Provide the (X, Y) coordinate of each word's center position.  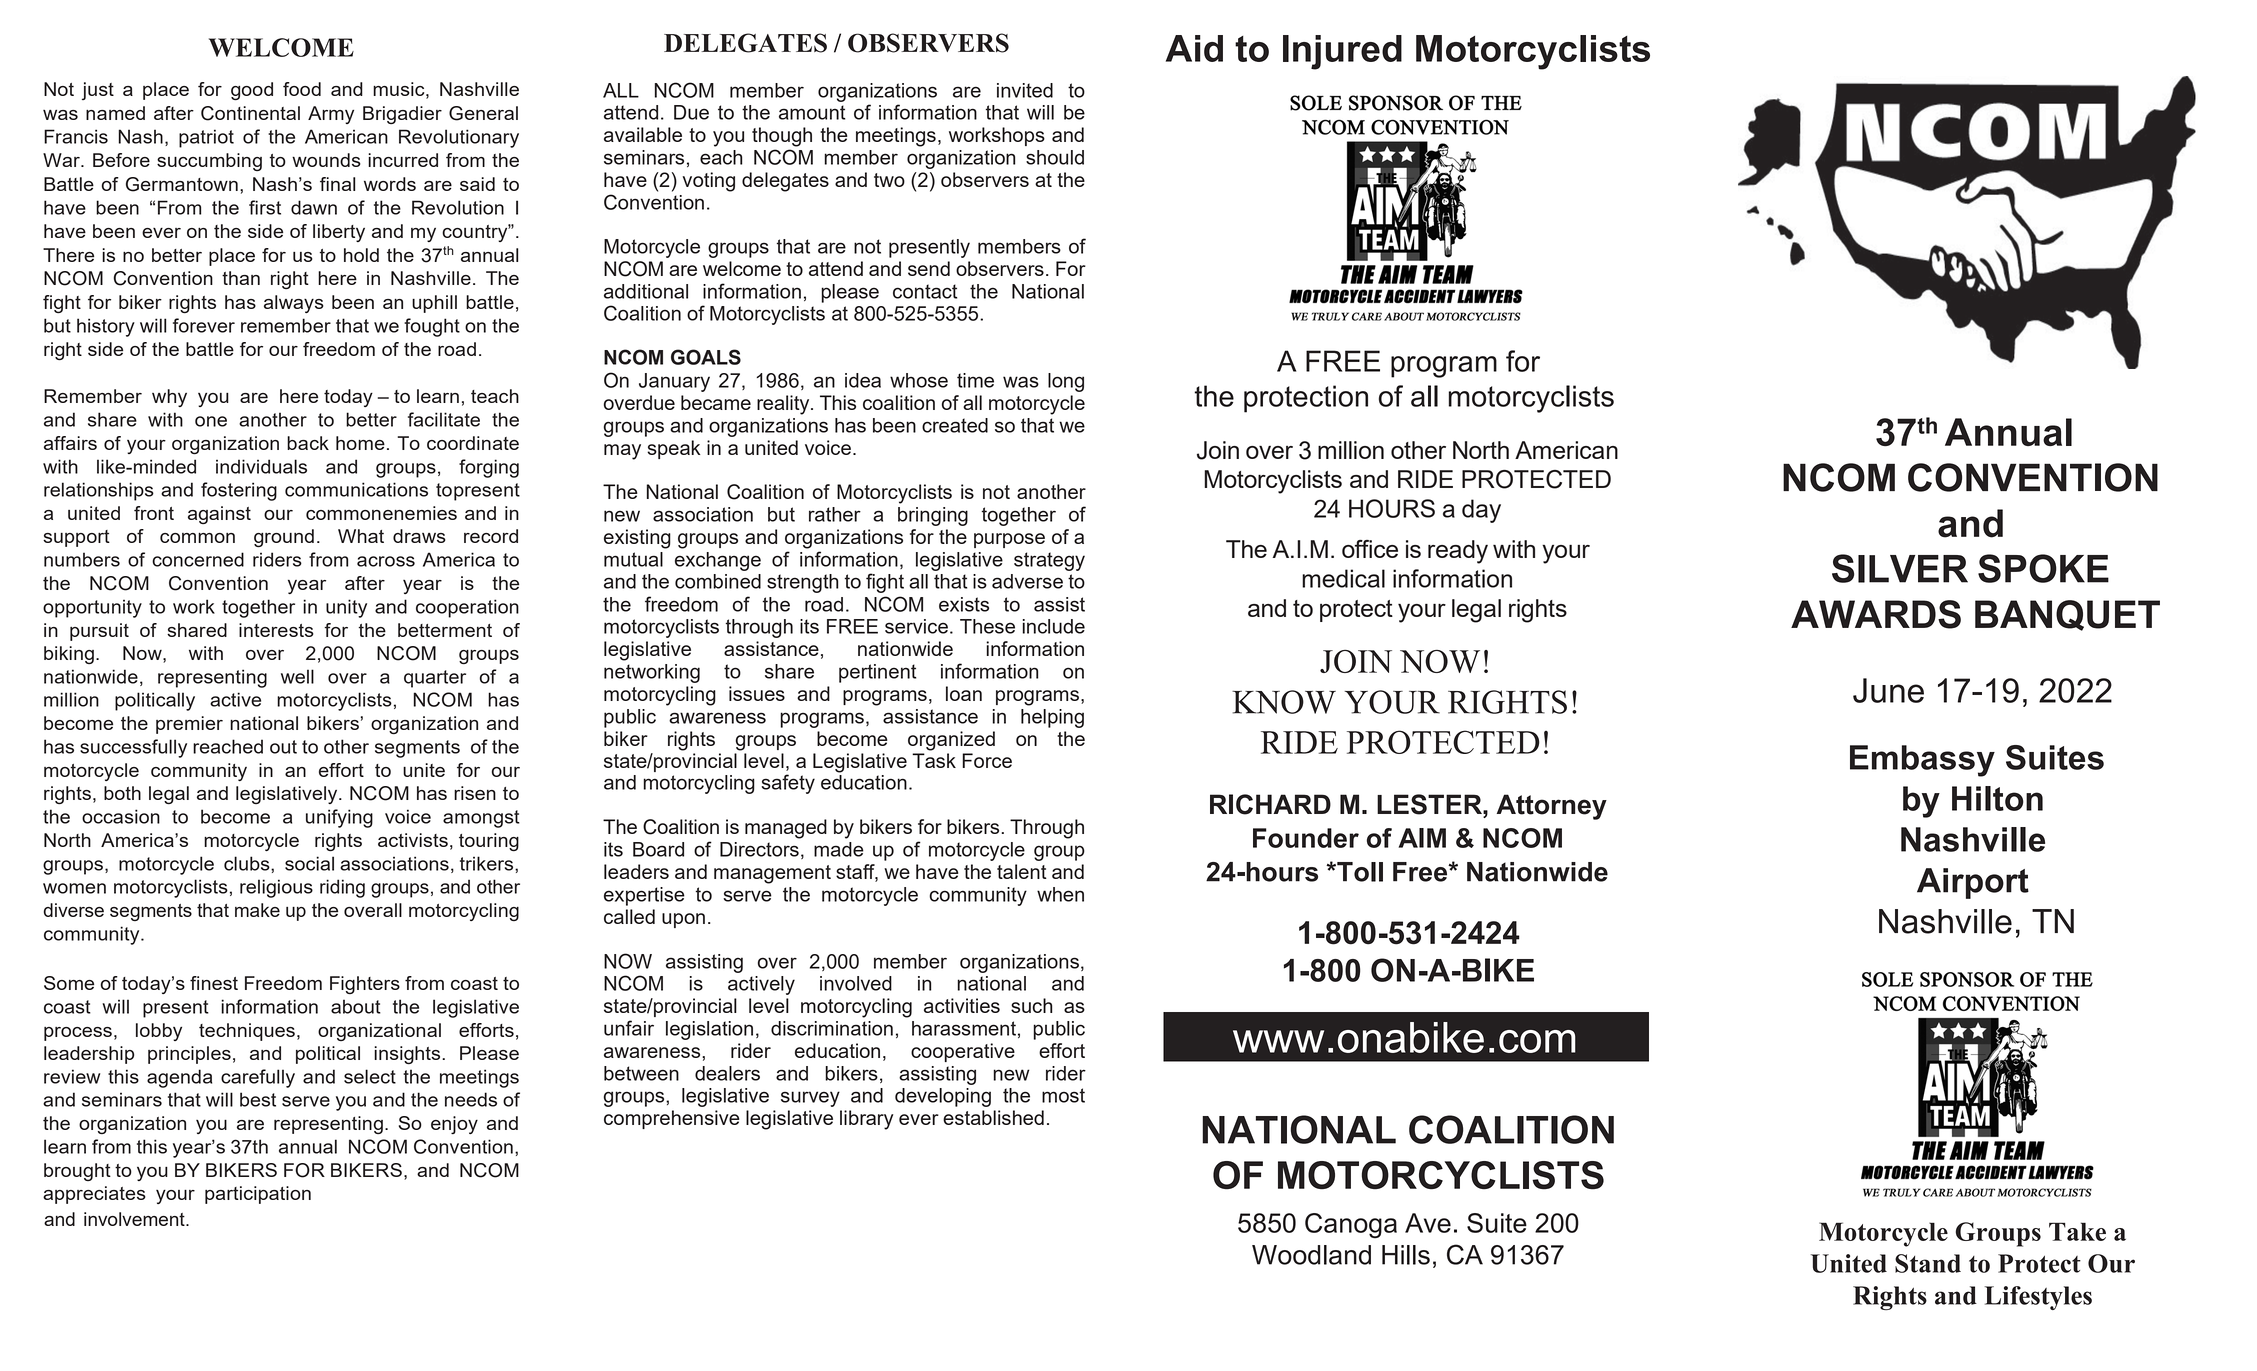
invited (1025, 90)
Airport (1973, 883)
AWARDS (1876, 614)
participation (258, 1195)
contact (925, 291)
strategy (1049, 561)
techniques (247, 1032)
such (1031, 1005)
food (302, 89)
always (294, 304)
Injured (1342, 52)
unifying (339, 818)
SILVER (1900, 568)
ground (284, 538)
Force (987, 760)
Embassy (1922, 761)
